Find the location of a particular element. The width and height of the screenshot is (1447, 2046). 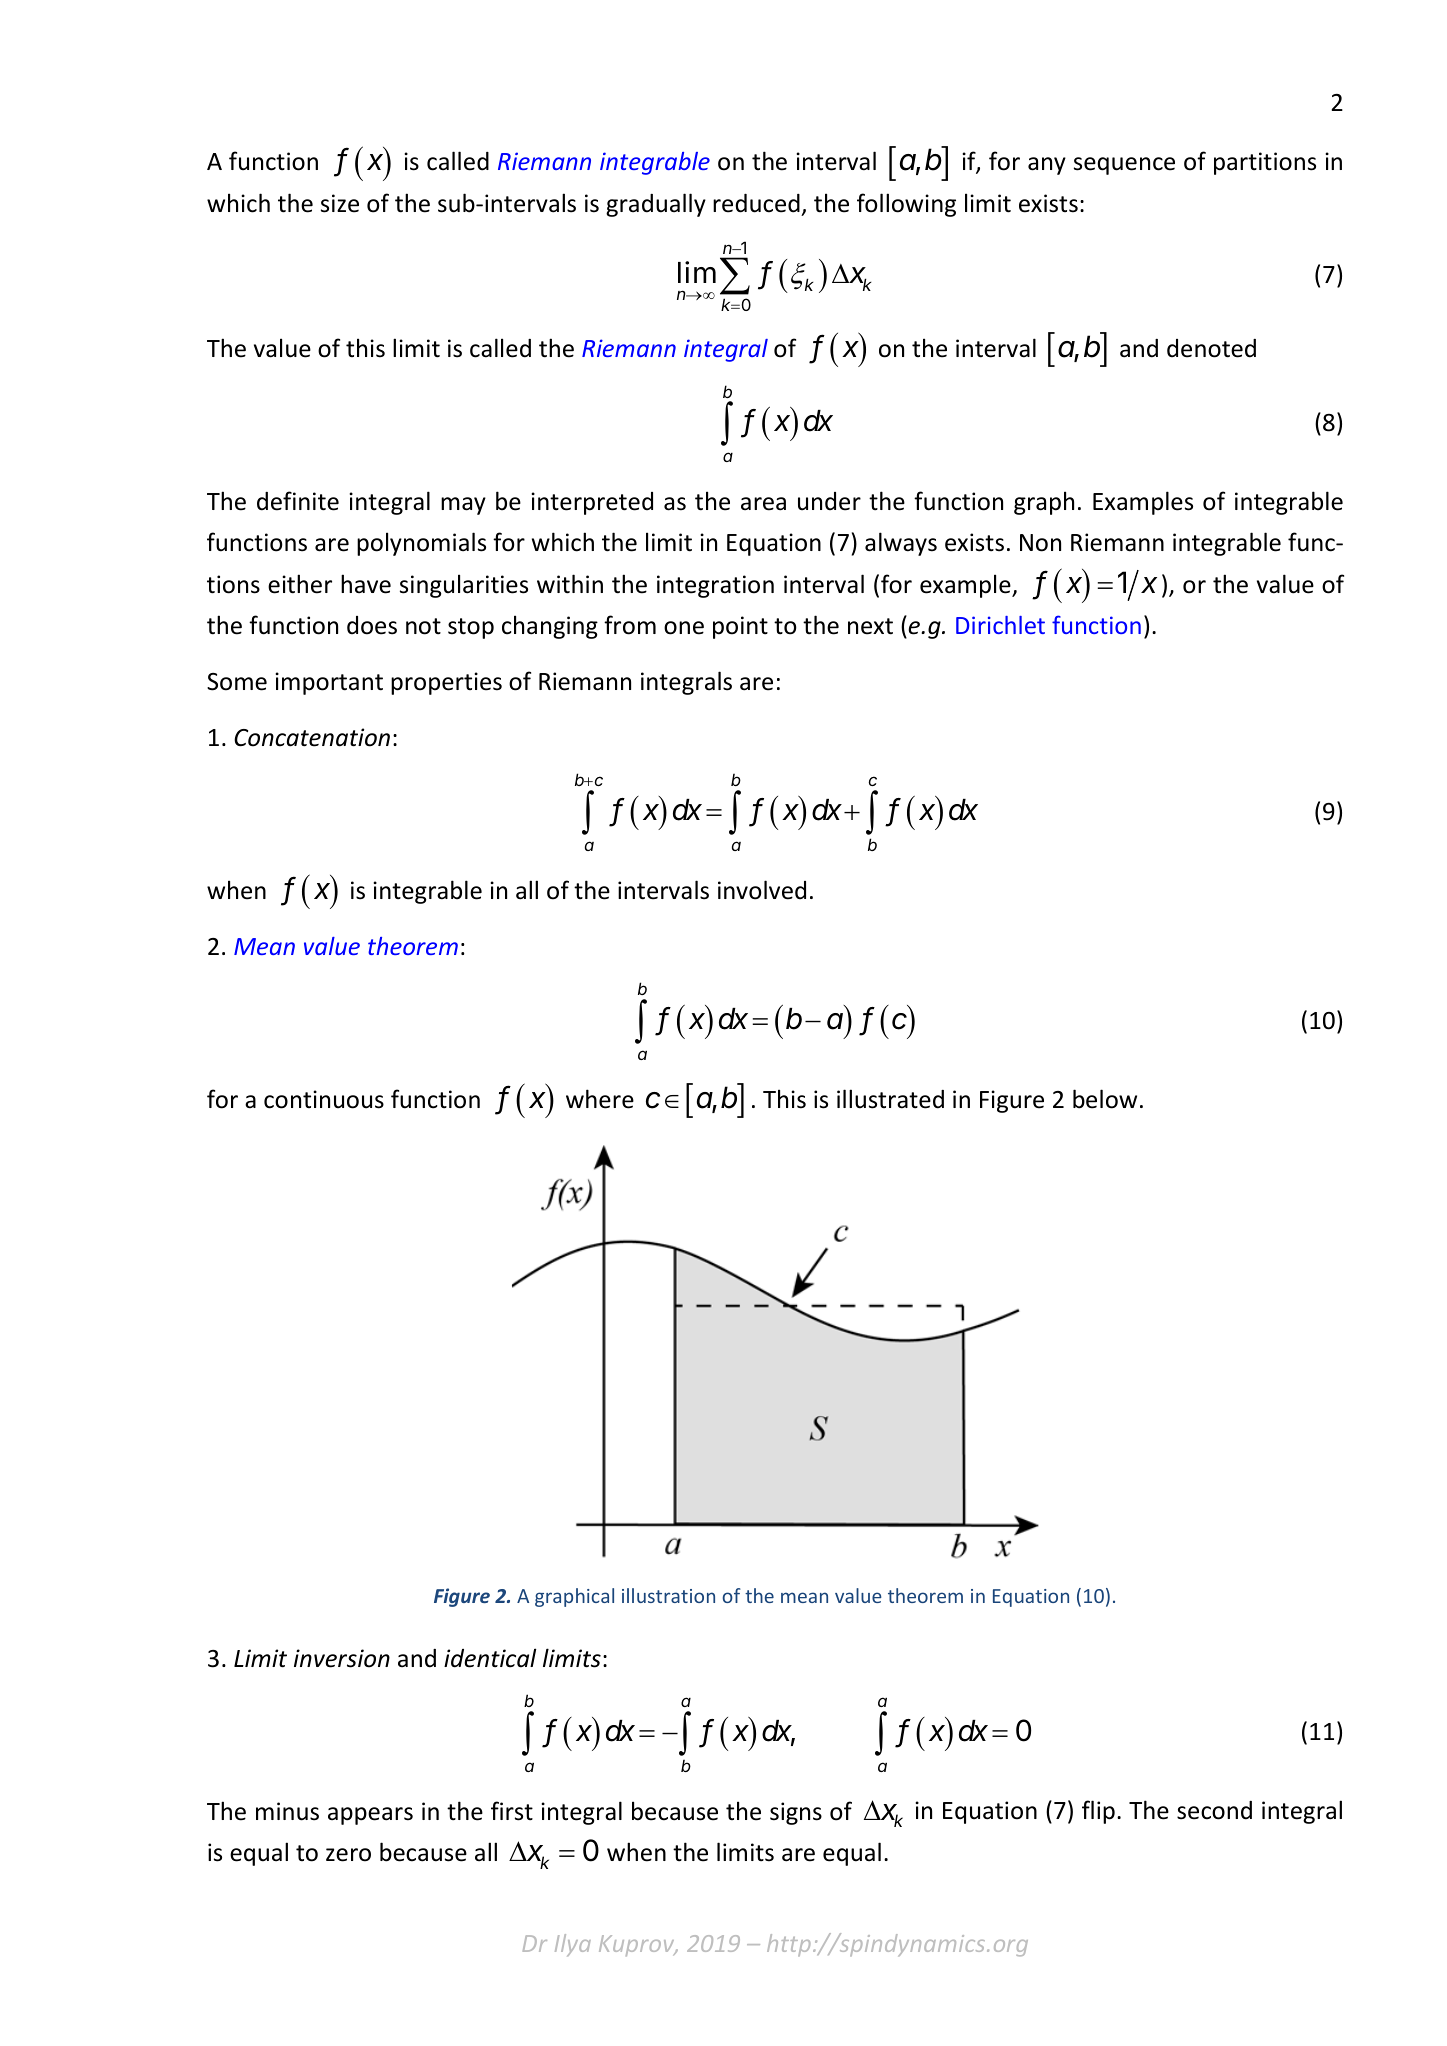

flip is located at coordinates (1098, 1812).
